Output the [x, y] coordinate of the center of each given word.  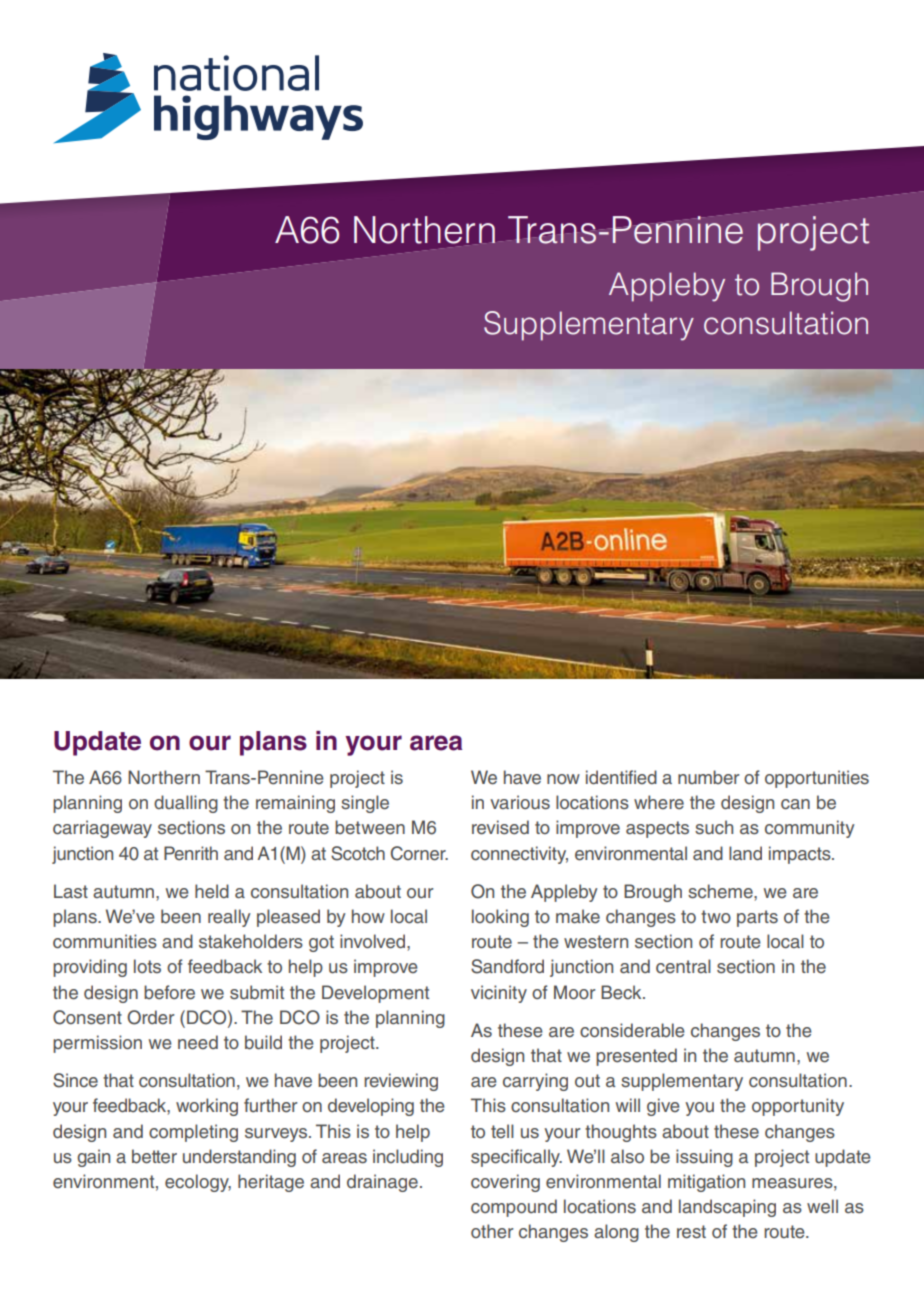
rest [691, 1232]
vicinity [499, 994]
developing [371, 1107]
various [520, 802]
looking [500, 918]
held [212, 891]
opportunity [798, 1107]
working [207, 1107]
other [492, 1231]
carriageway [102, 829]
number [709, 777]
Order [151, 1017]
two [716, 916]
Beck [622, 992]
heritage [271, 1183]
